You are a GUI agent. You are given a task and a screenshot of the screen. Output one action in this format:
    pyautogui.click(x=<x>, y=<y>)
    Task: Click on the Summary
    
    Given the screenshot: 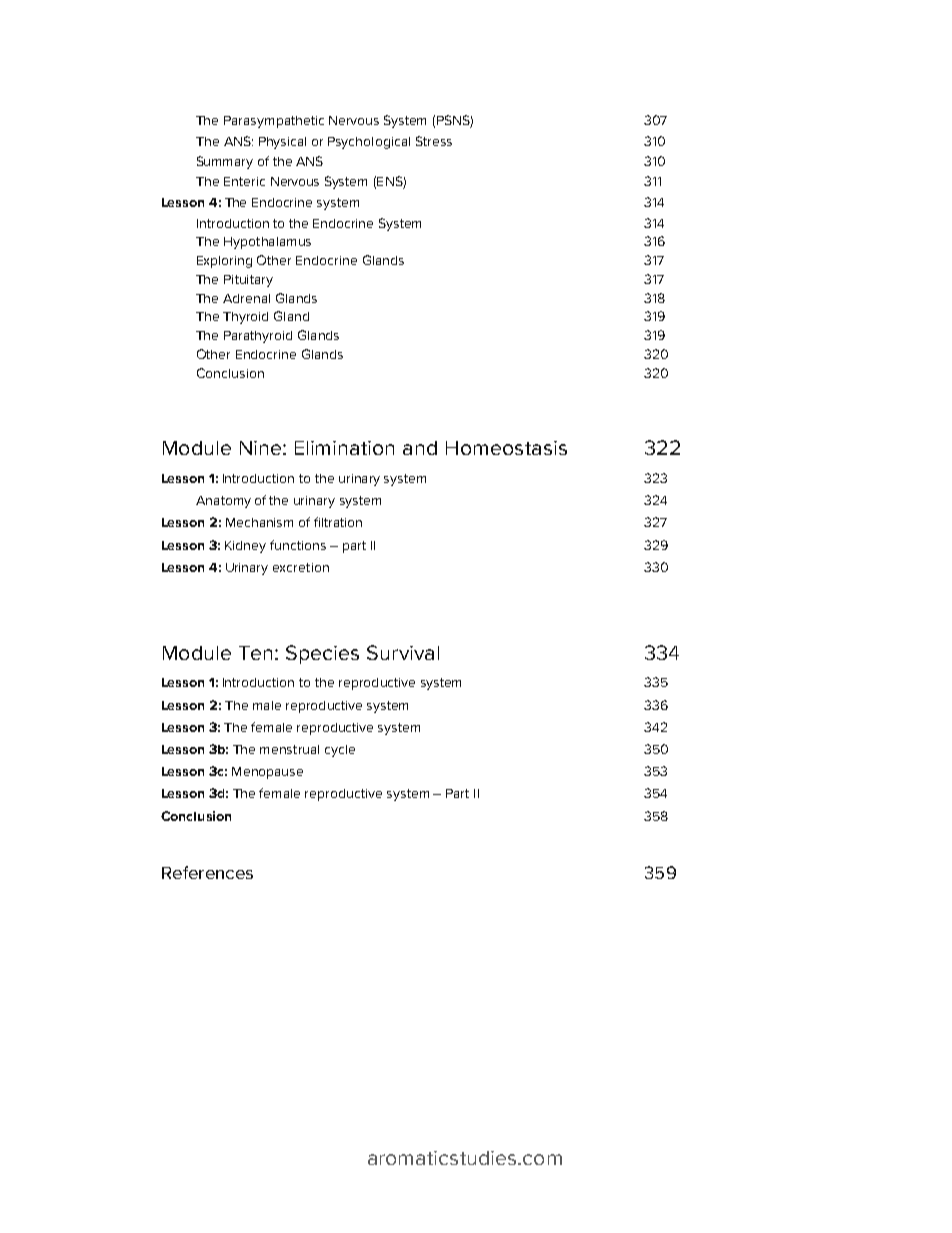 What is the action you would take?
    pyautogui.click(x=225, y=162)
